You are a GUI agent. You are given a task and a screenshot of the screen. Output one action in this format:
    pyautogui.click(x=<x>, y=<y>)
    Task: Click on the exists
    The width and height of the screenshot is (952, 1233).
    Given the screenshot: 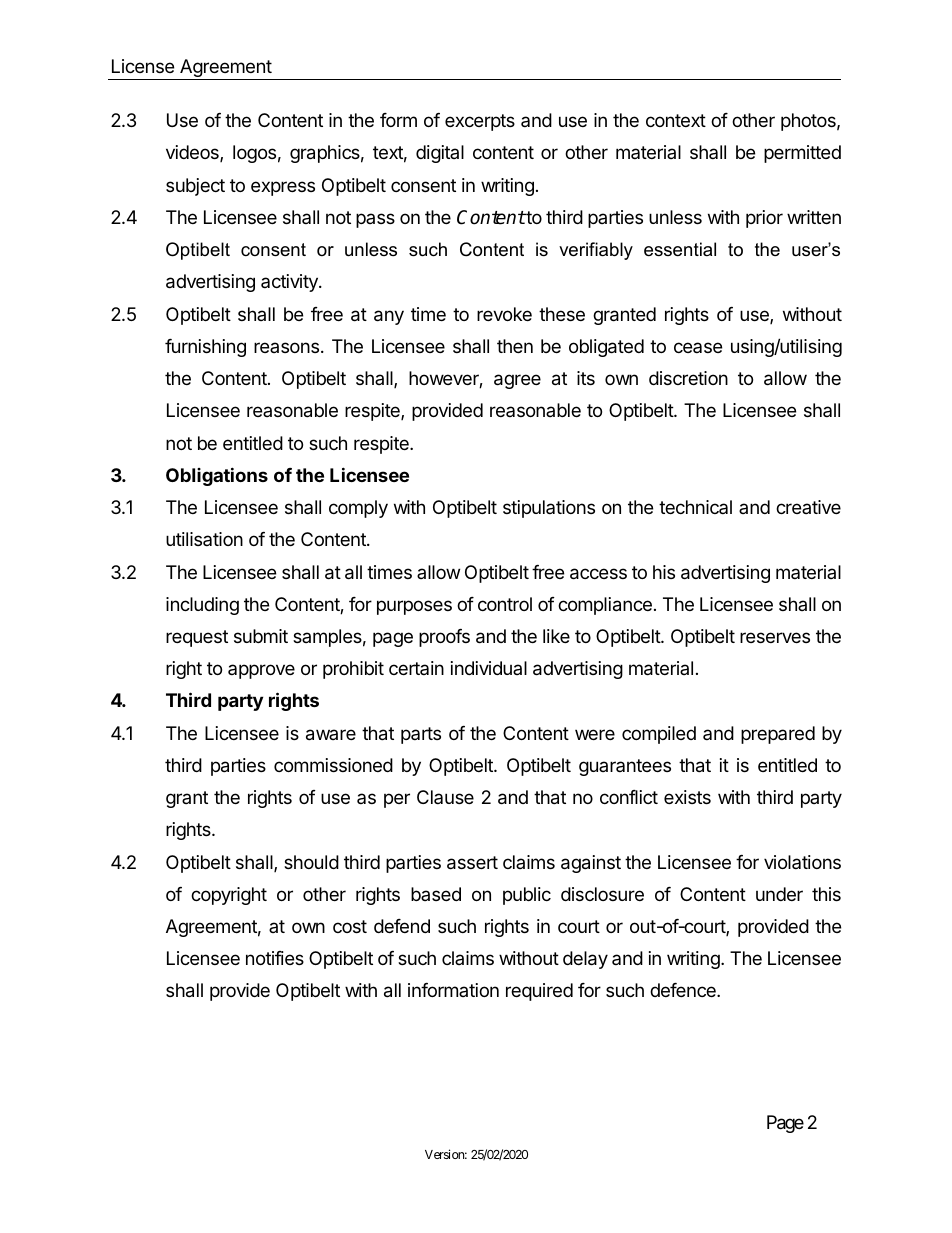 What is the action you would take?
    pyautogui.click(x=687, y=797)
